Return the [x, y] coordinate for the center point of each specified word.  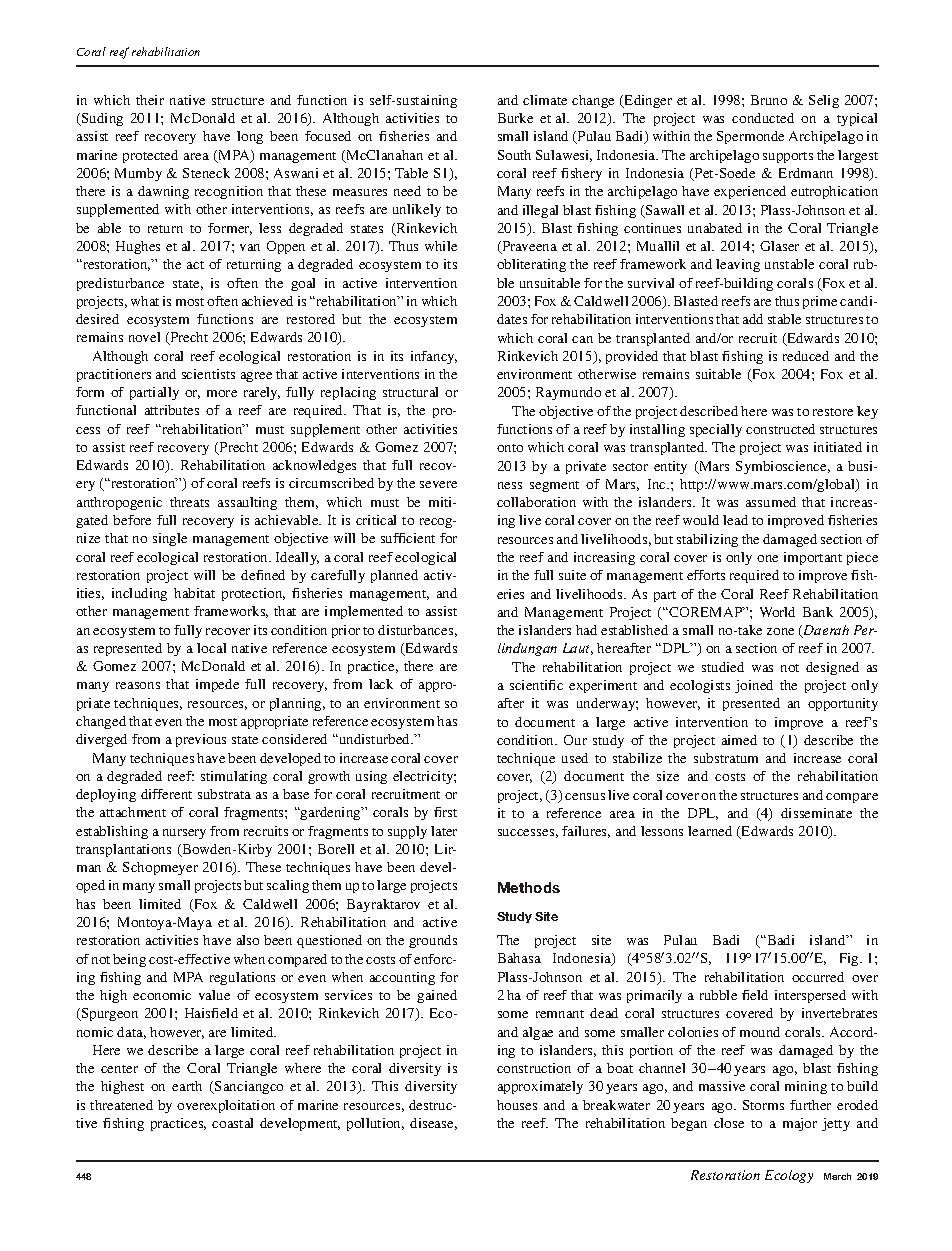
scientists [208, 374]
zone [780, 631]
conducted [763, 118]
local [211, 648]
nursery [184, 834]
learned [710, 831]
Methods [529, 887]
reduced [806, 356]
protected [150, 156]
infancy [434, 357]
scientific [536, 685]
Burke [515, 118]
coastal [232, 1123]
